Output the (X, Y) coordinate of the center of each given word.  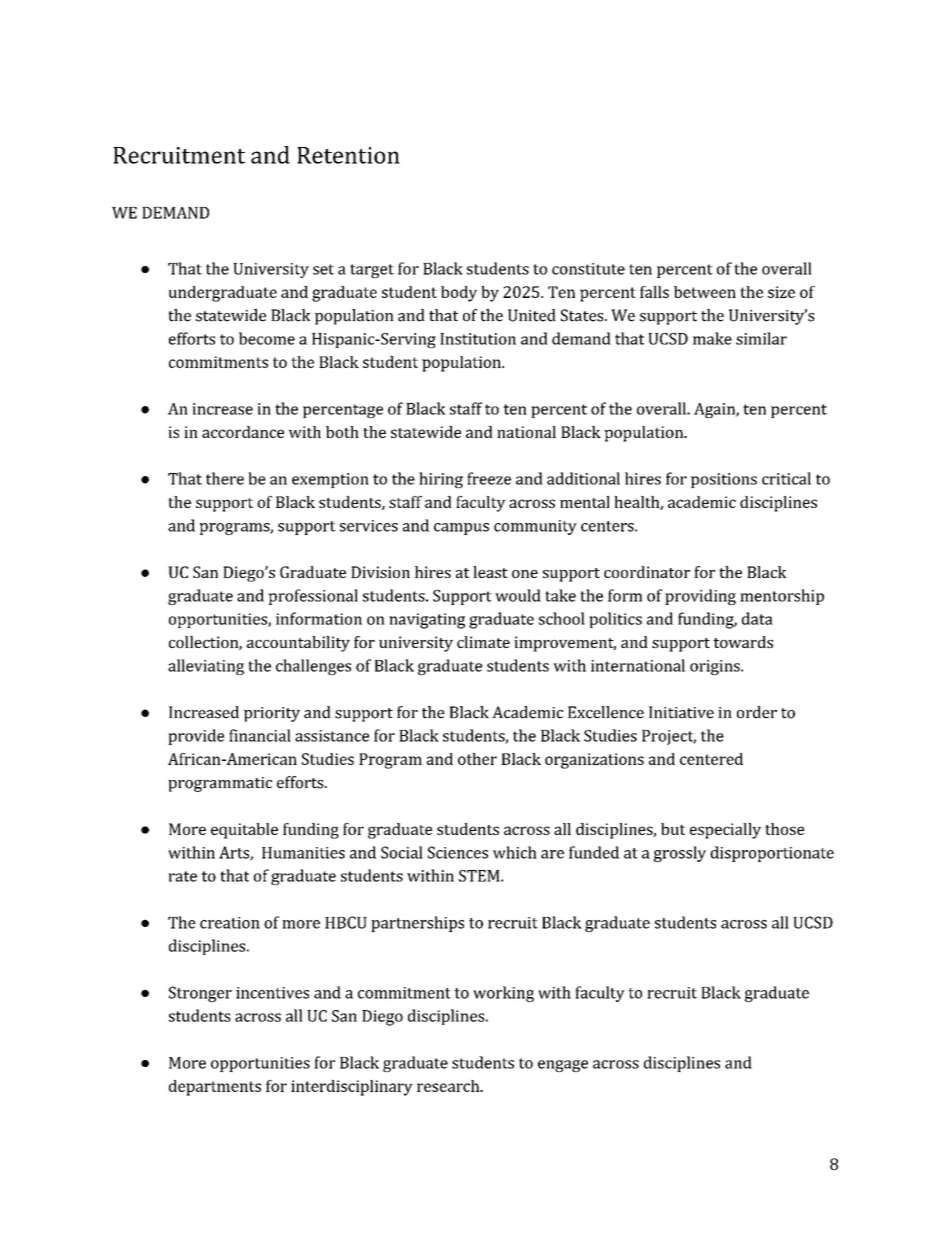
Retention (348, 155)
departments (215, 1088)
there (225, 478)
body (459, 294)
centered (711, 759)
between (705, 292)
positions (724, 480)
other (477, 759)
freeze (489, 478)
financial (260, 735)
